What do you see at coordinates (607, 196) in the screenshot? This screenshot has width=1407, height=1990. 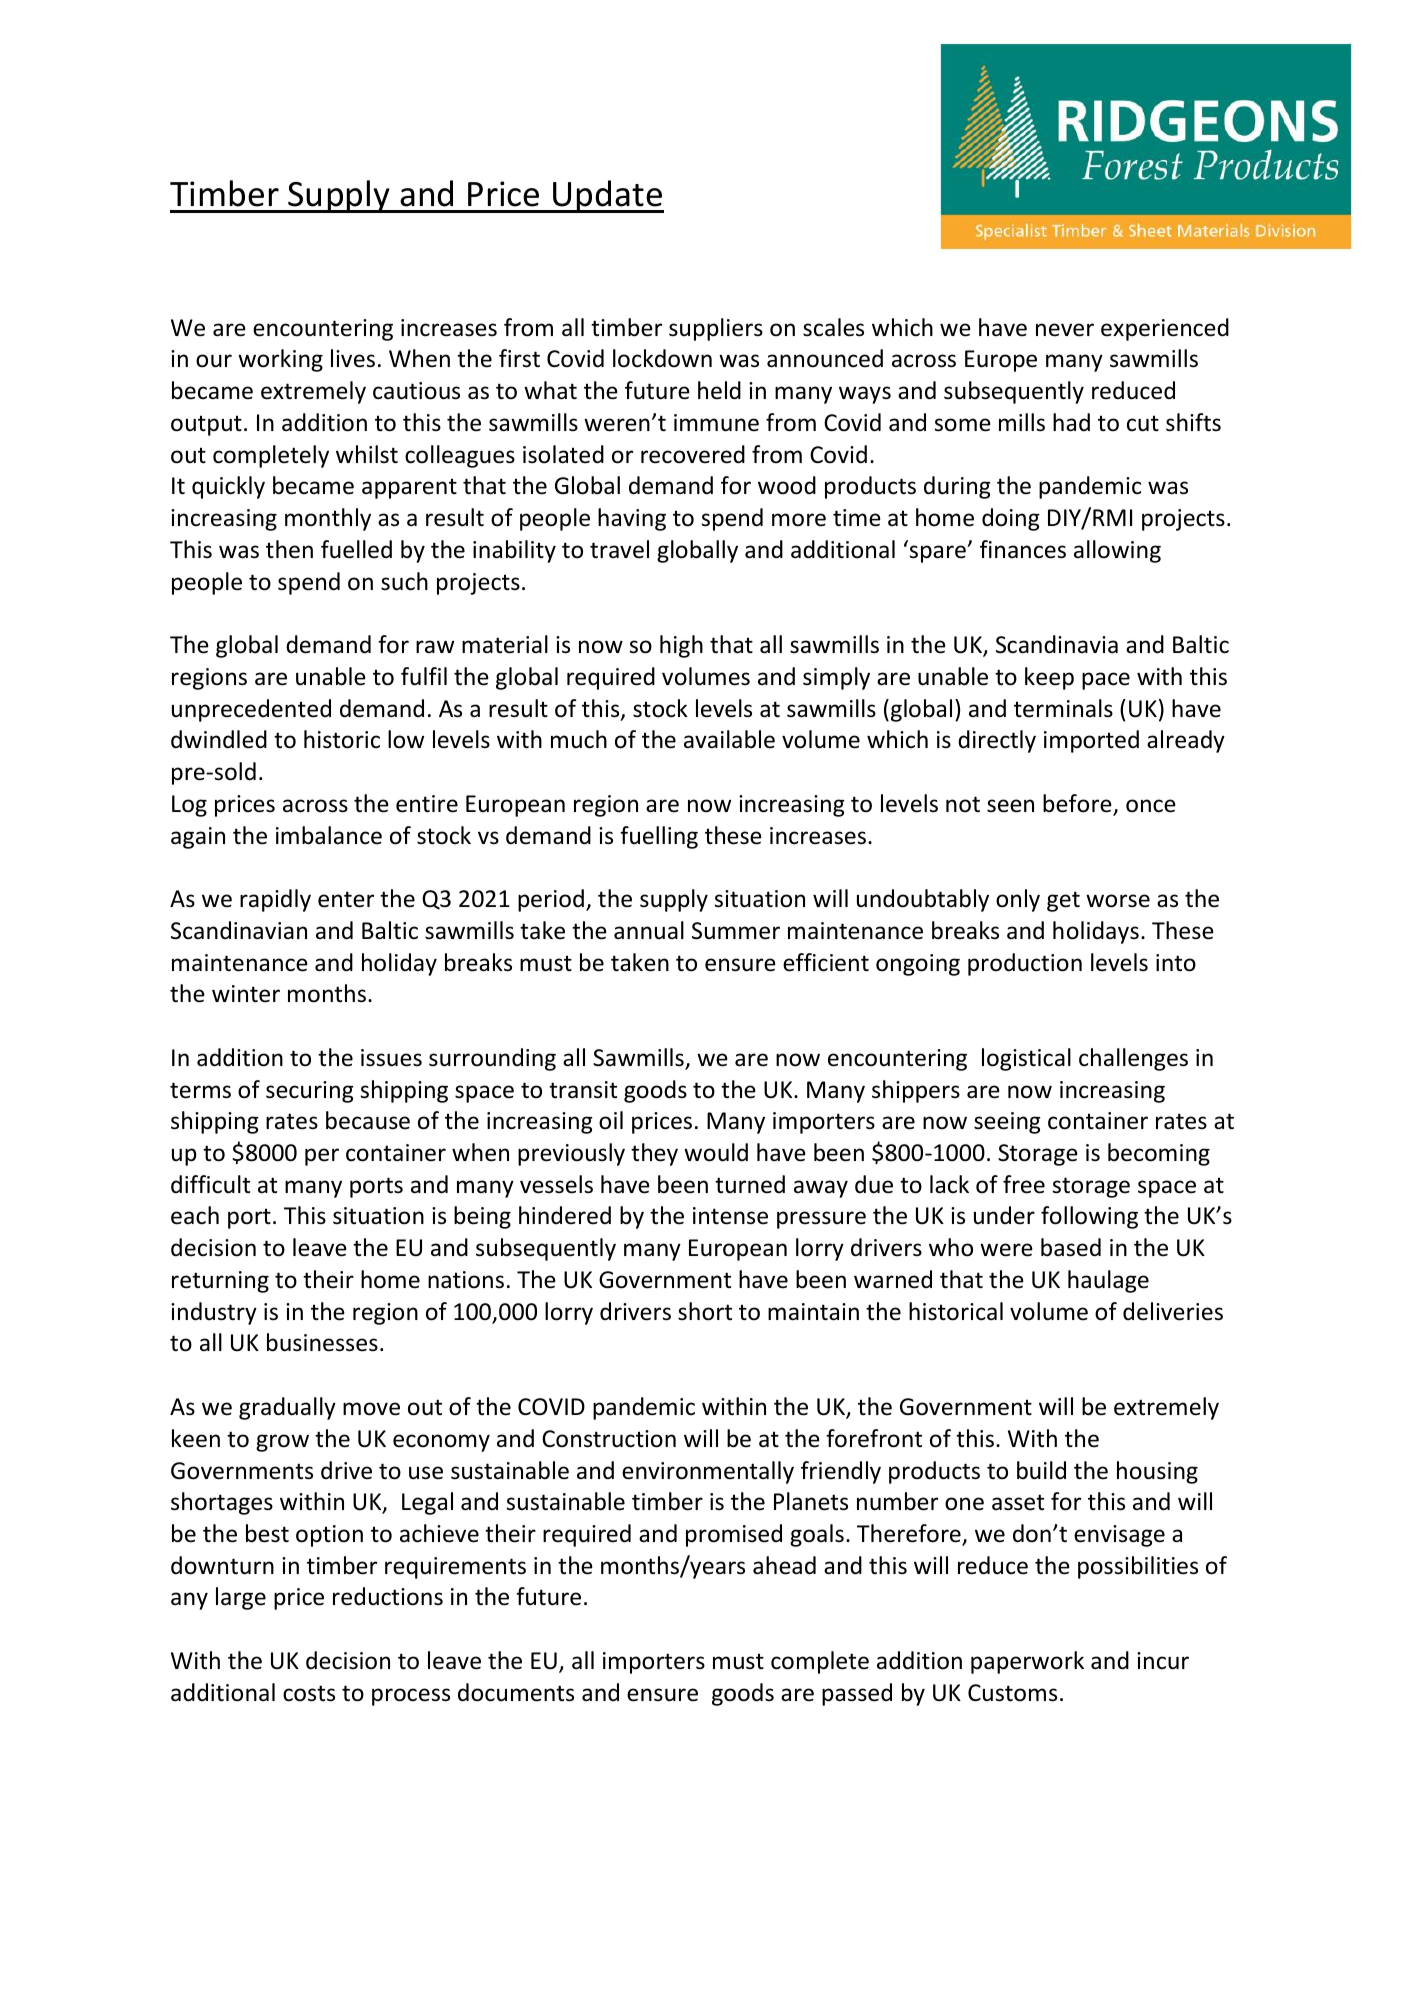 I see `Update` at bounding box center [607, 196].
